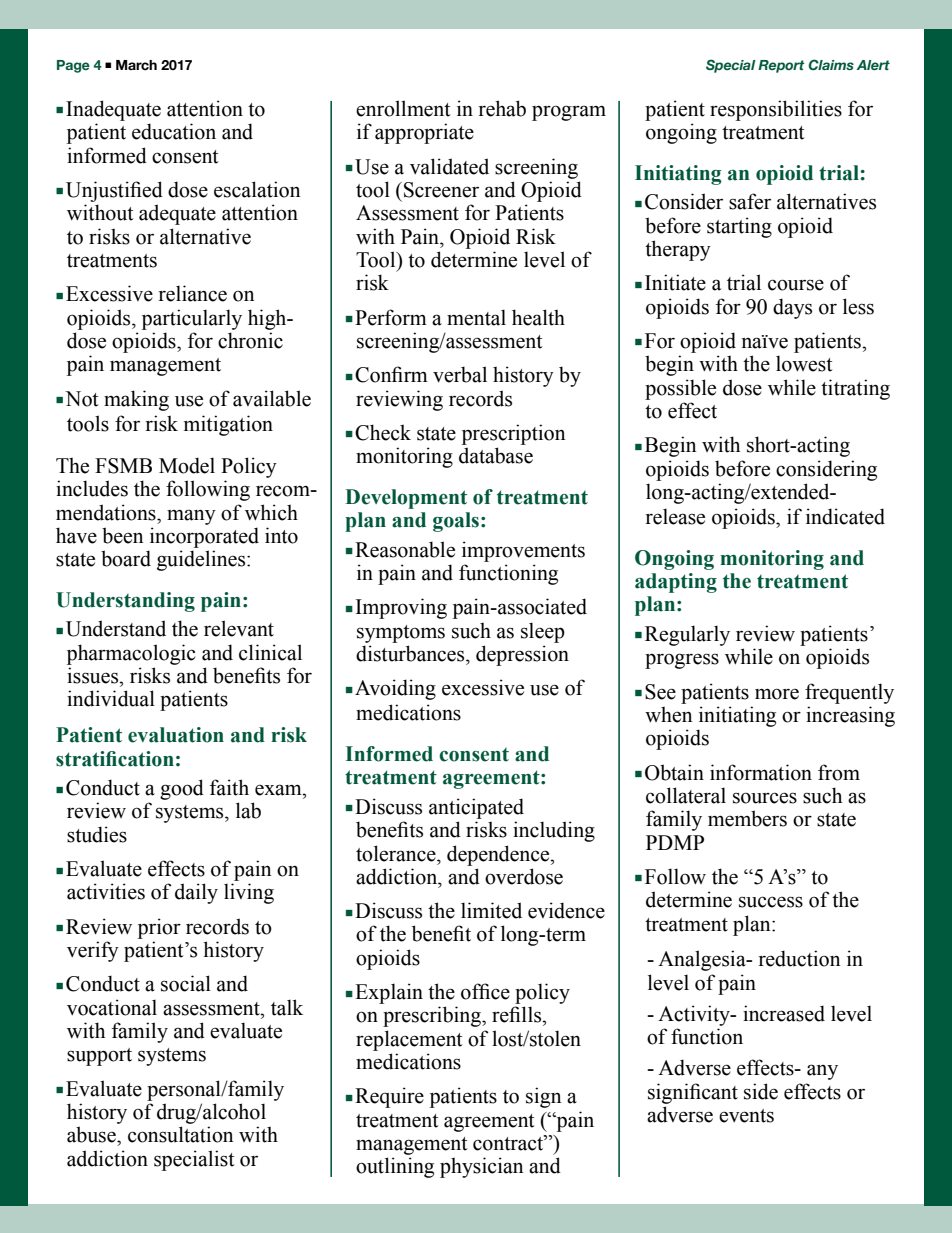 The width and height of the page is (952, 1233). I want to click on responsibilities, so click(776, 110).
